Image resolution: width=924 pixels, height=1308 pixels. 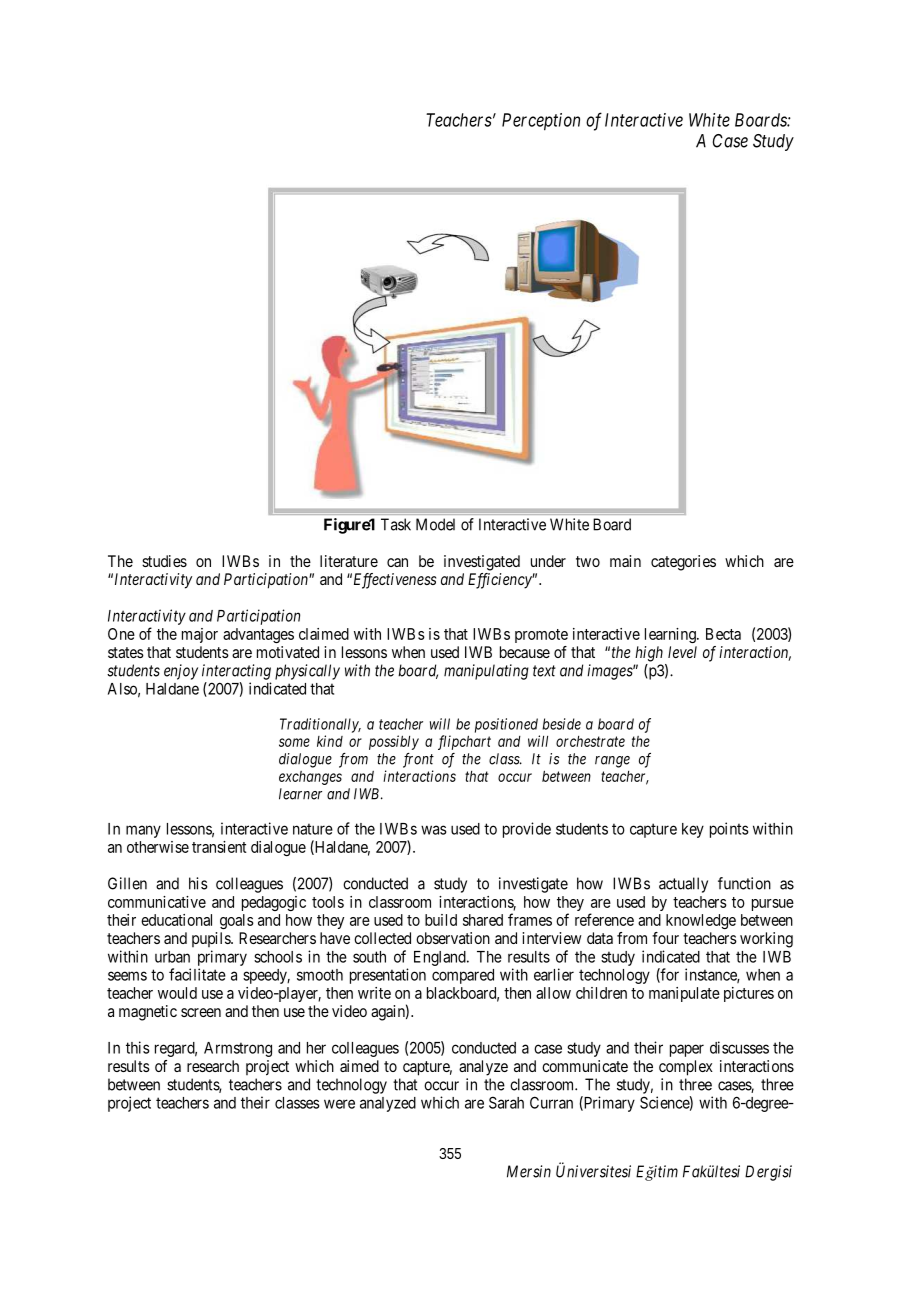 What do you see at coordinates (686, 1068) in the screenshot?
I see `complex` at bounding box center [686, 1068].
